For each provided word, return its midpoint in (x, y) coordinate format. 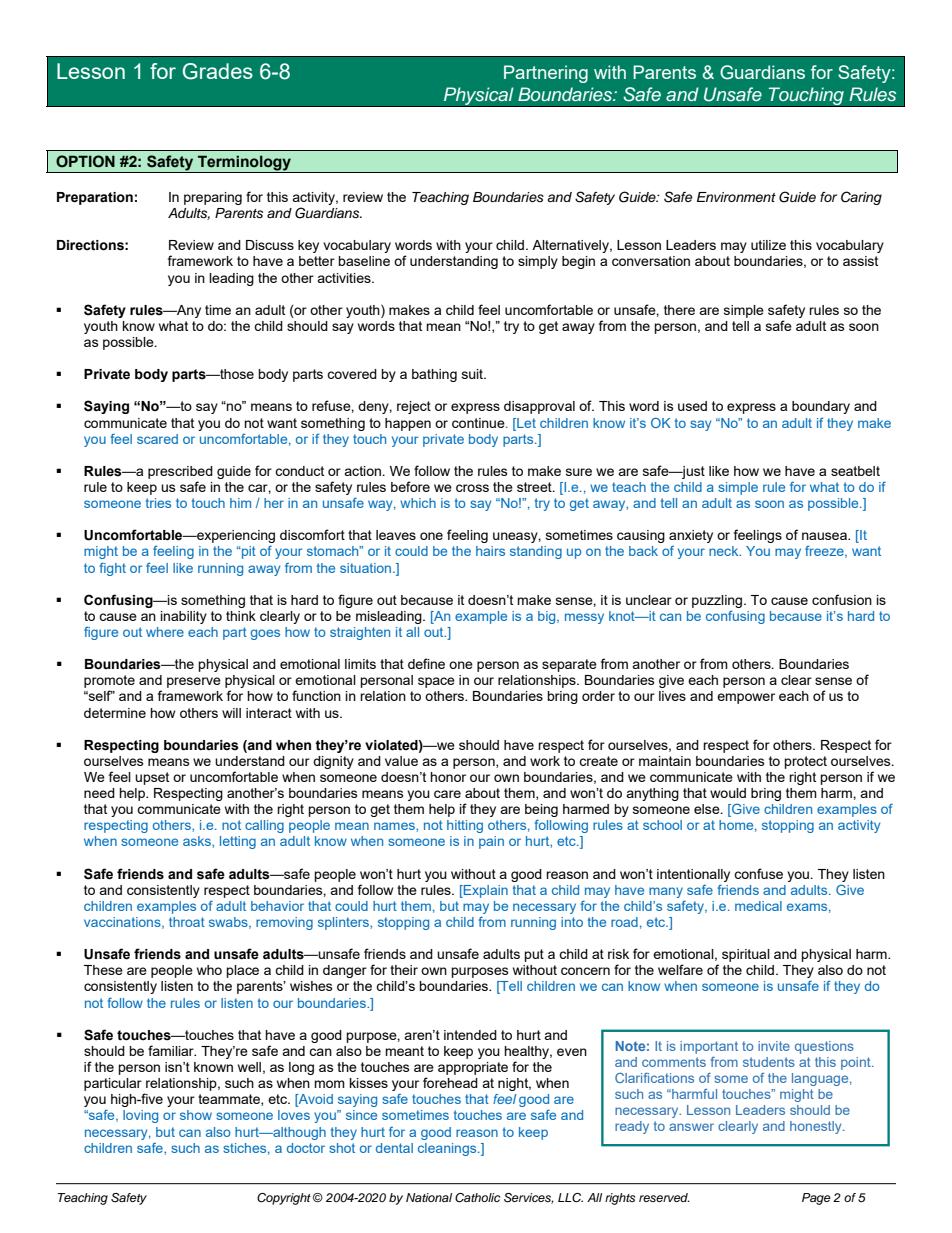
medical (758, 906)
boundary (821, 407)
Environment (736, 197)
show (196, 1115)
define (426, 663)
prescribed (180, 472)
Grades (218, 71)
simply (538, 262)
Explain (485, 891)
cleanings (448, 1149)
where (165, 632)
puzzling (718, 601)
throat (187, 922)
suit (473, 374)
